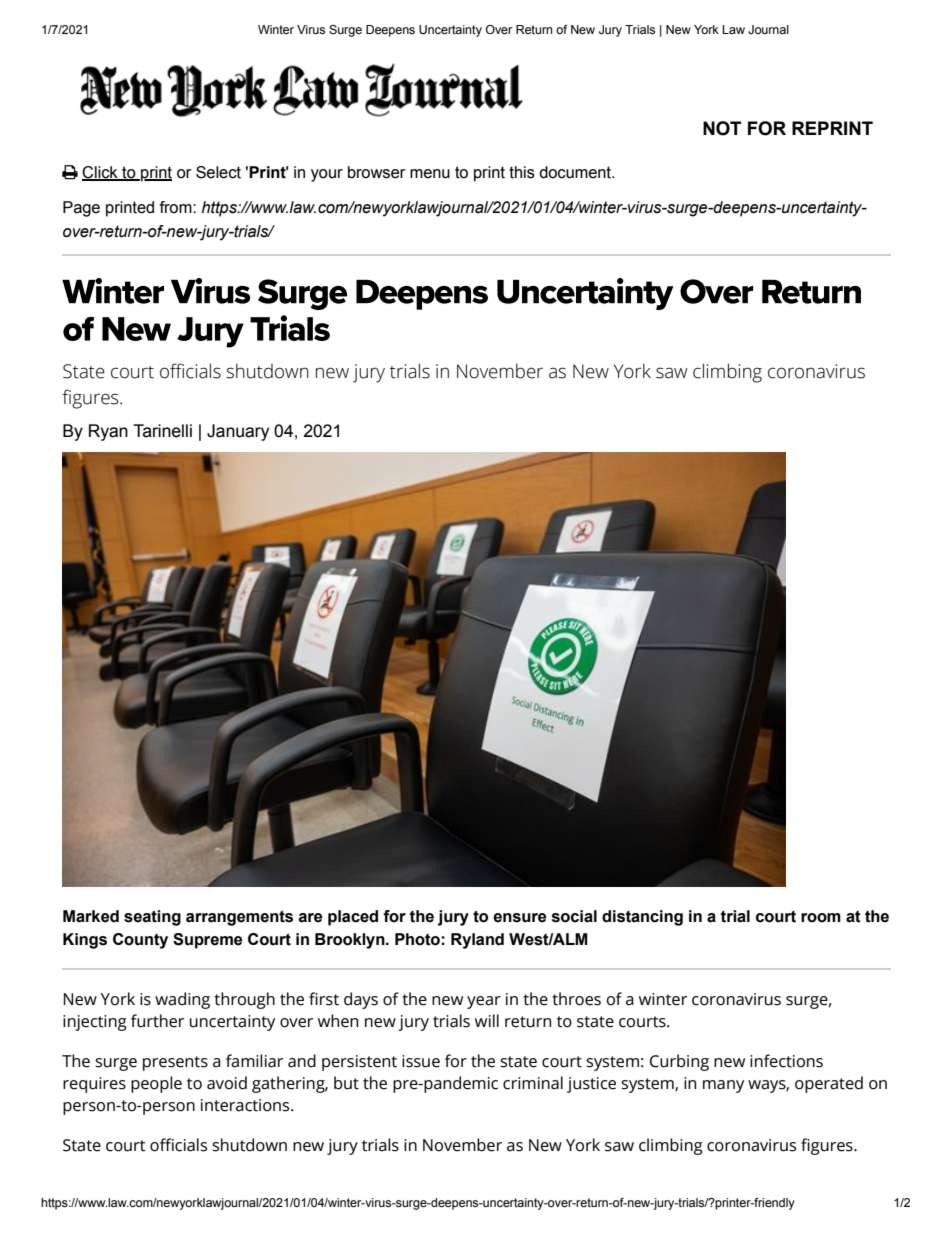  What do you see at coordinates (156, 1084) in the image?
I see `people` at bounding box center [156, 1084].
